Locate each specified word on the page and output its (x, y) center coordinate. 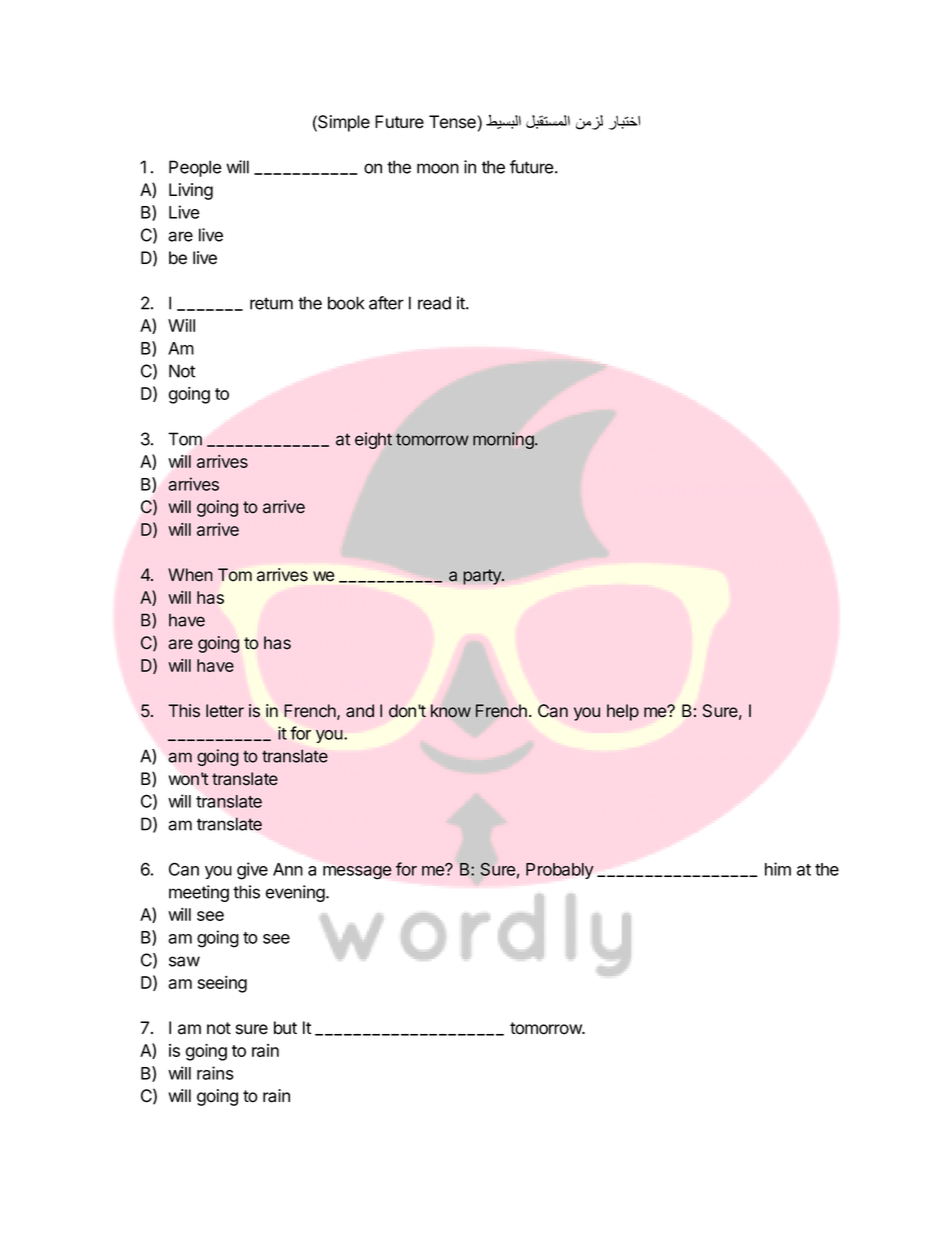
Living (191, 191)
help (623, 712)
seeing (222, 984)
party (483, 577)
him (778, 869)
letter (225, 711)
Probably (560, 871)
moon (438, 168)
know (451, 711)
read (434, 303)
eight (373, 440)
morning (504, 440)
